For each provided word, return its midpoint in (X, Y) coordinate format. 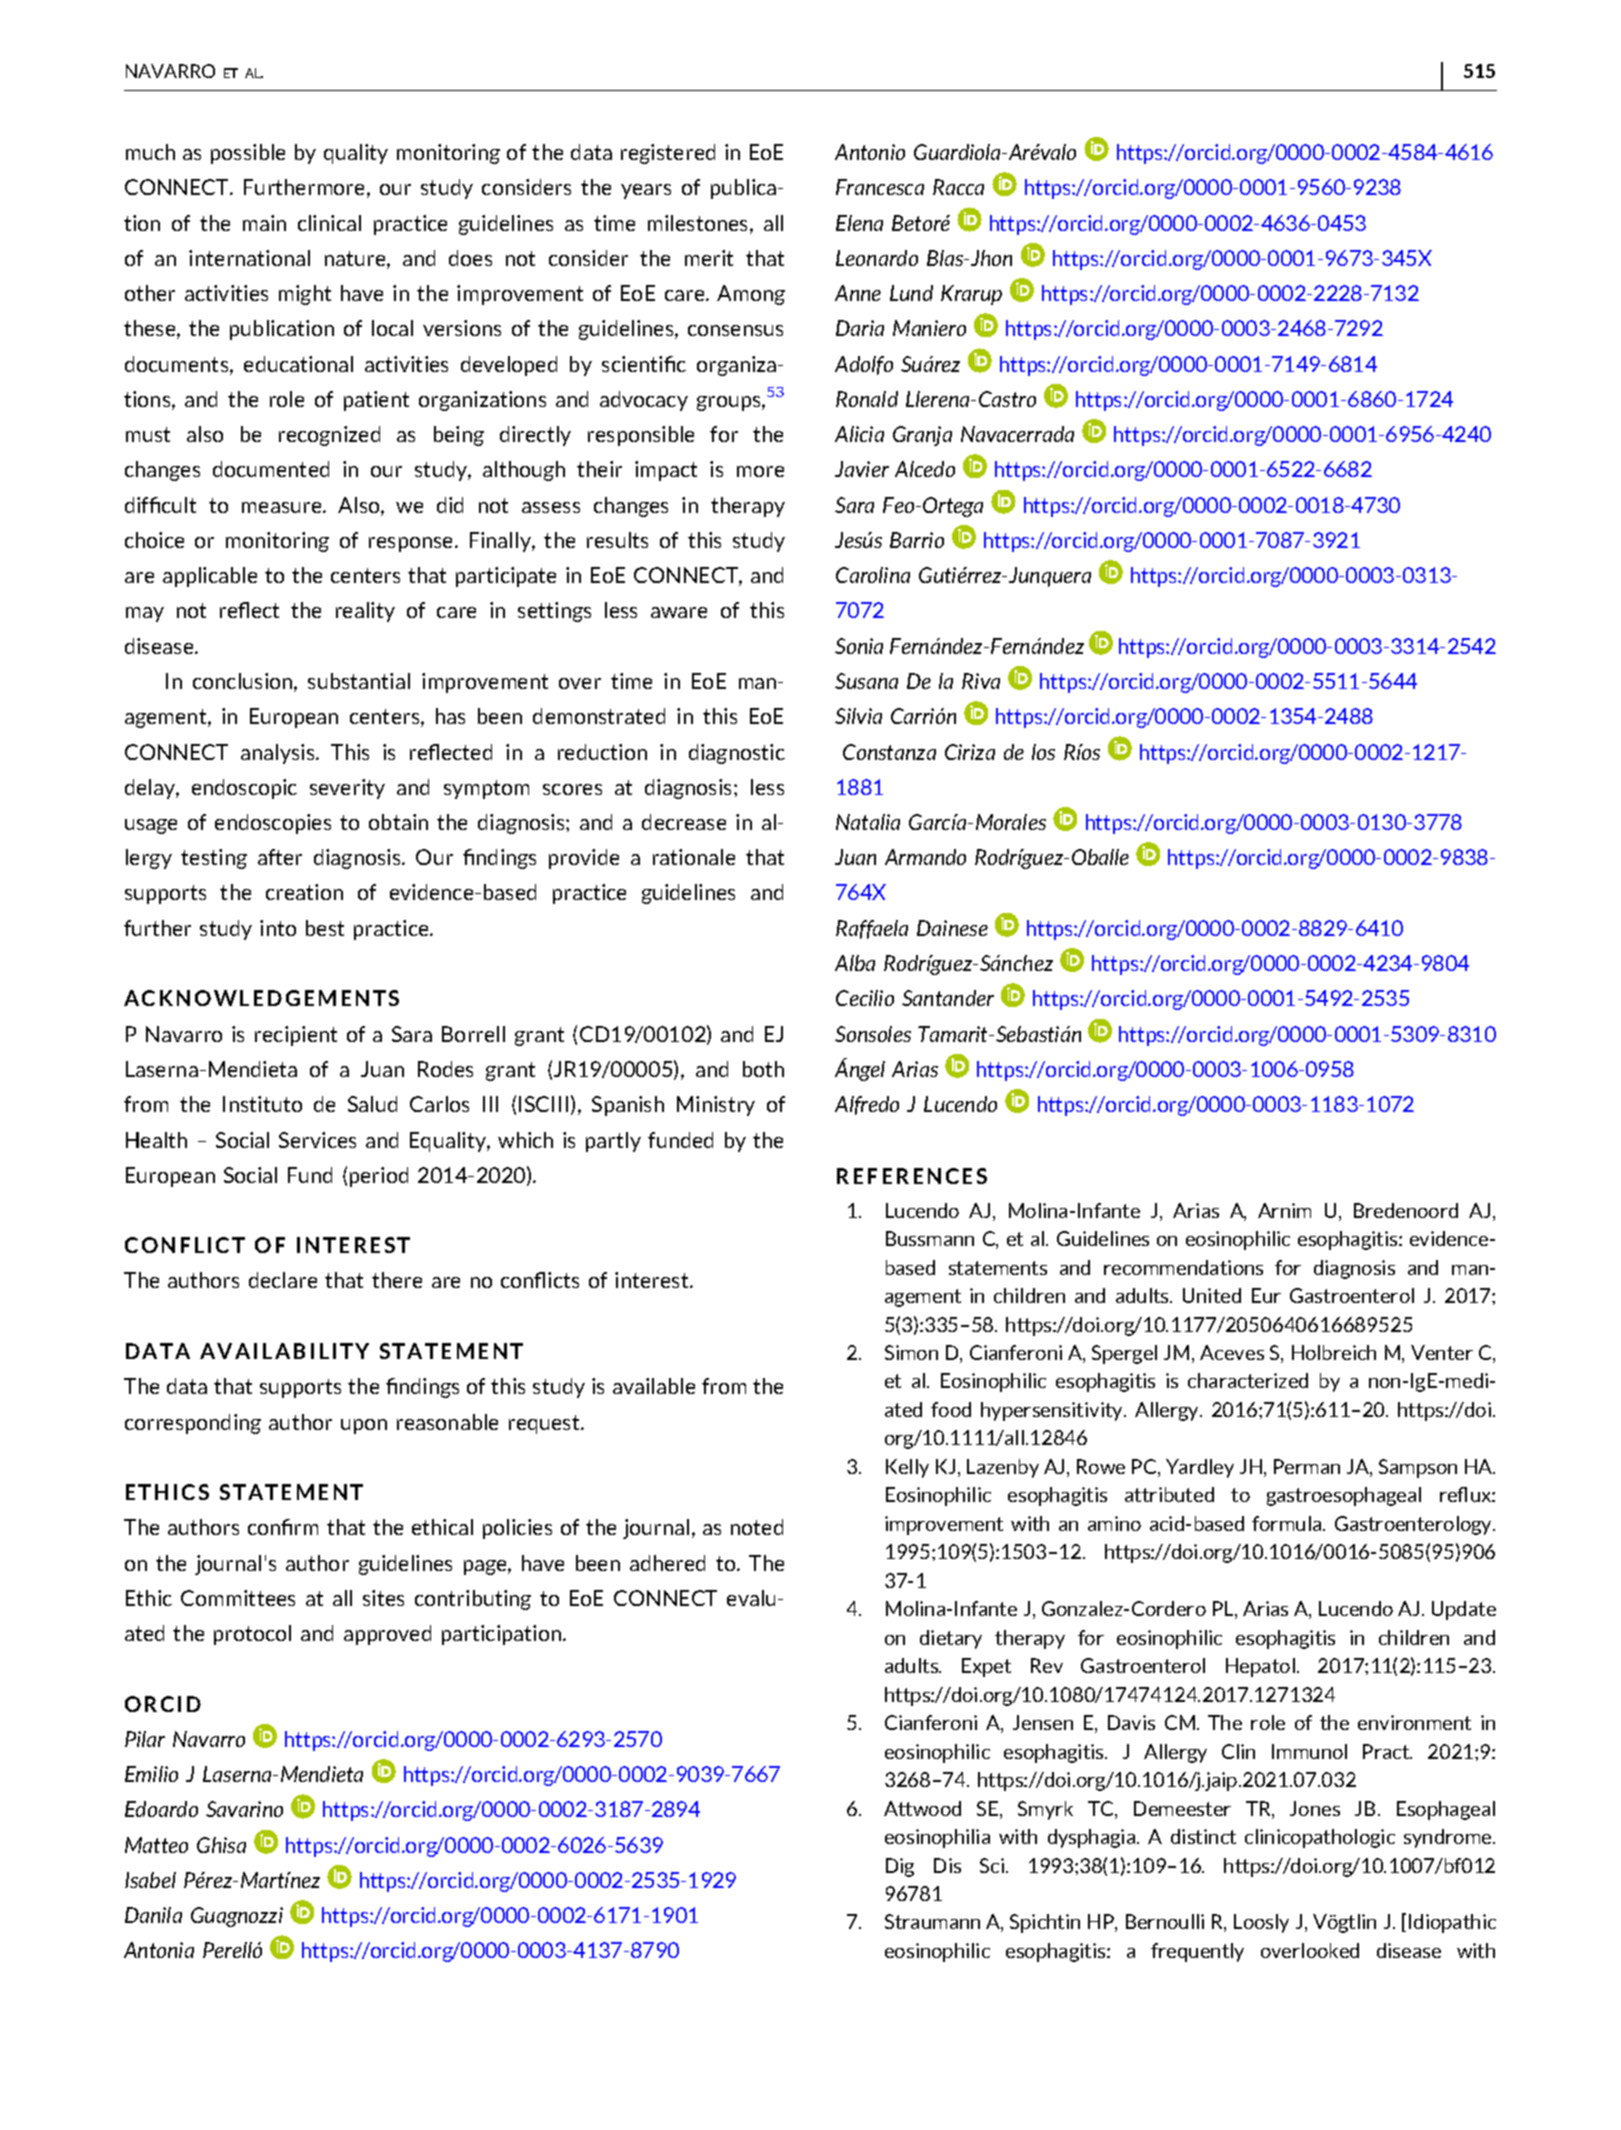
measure (283, 507)
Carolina (873, 575)
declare (283, 1280)
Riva (981, 681)
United (1212, 1295)
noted (757, 1527)
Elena (859, 223)
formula (1288, 1523)
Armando (925, 857)
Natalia (868, 822)
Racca (958, 187)
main (264, 223)
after (280, 857)
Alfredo (867, 1105)
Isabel (150, 1880)
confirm (283, 1527)
